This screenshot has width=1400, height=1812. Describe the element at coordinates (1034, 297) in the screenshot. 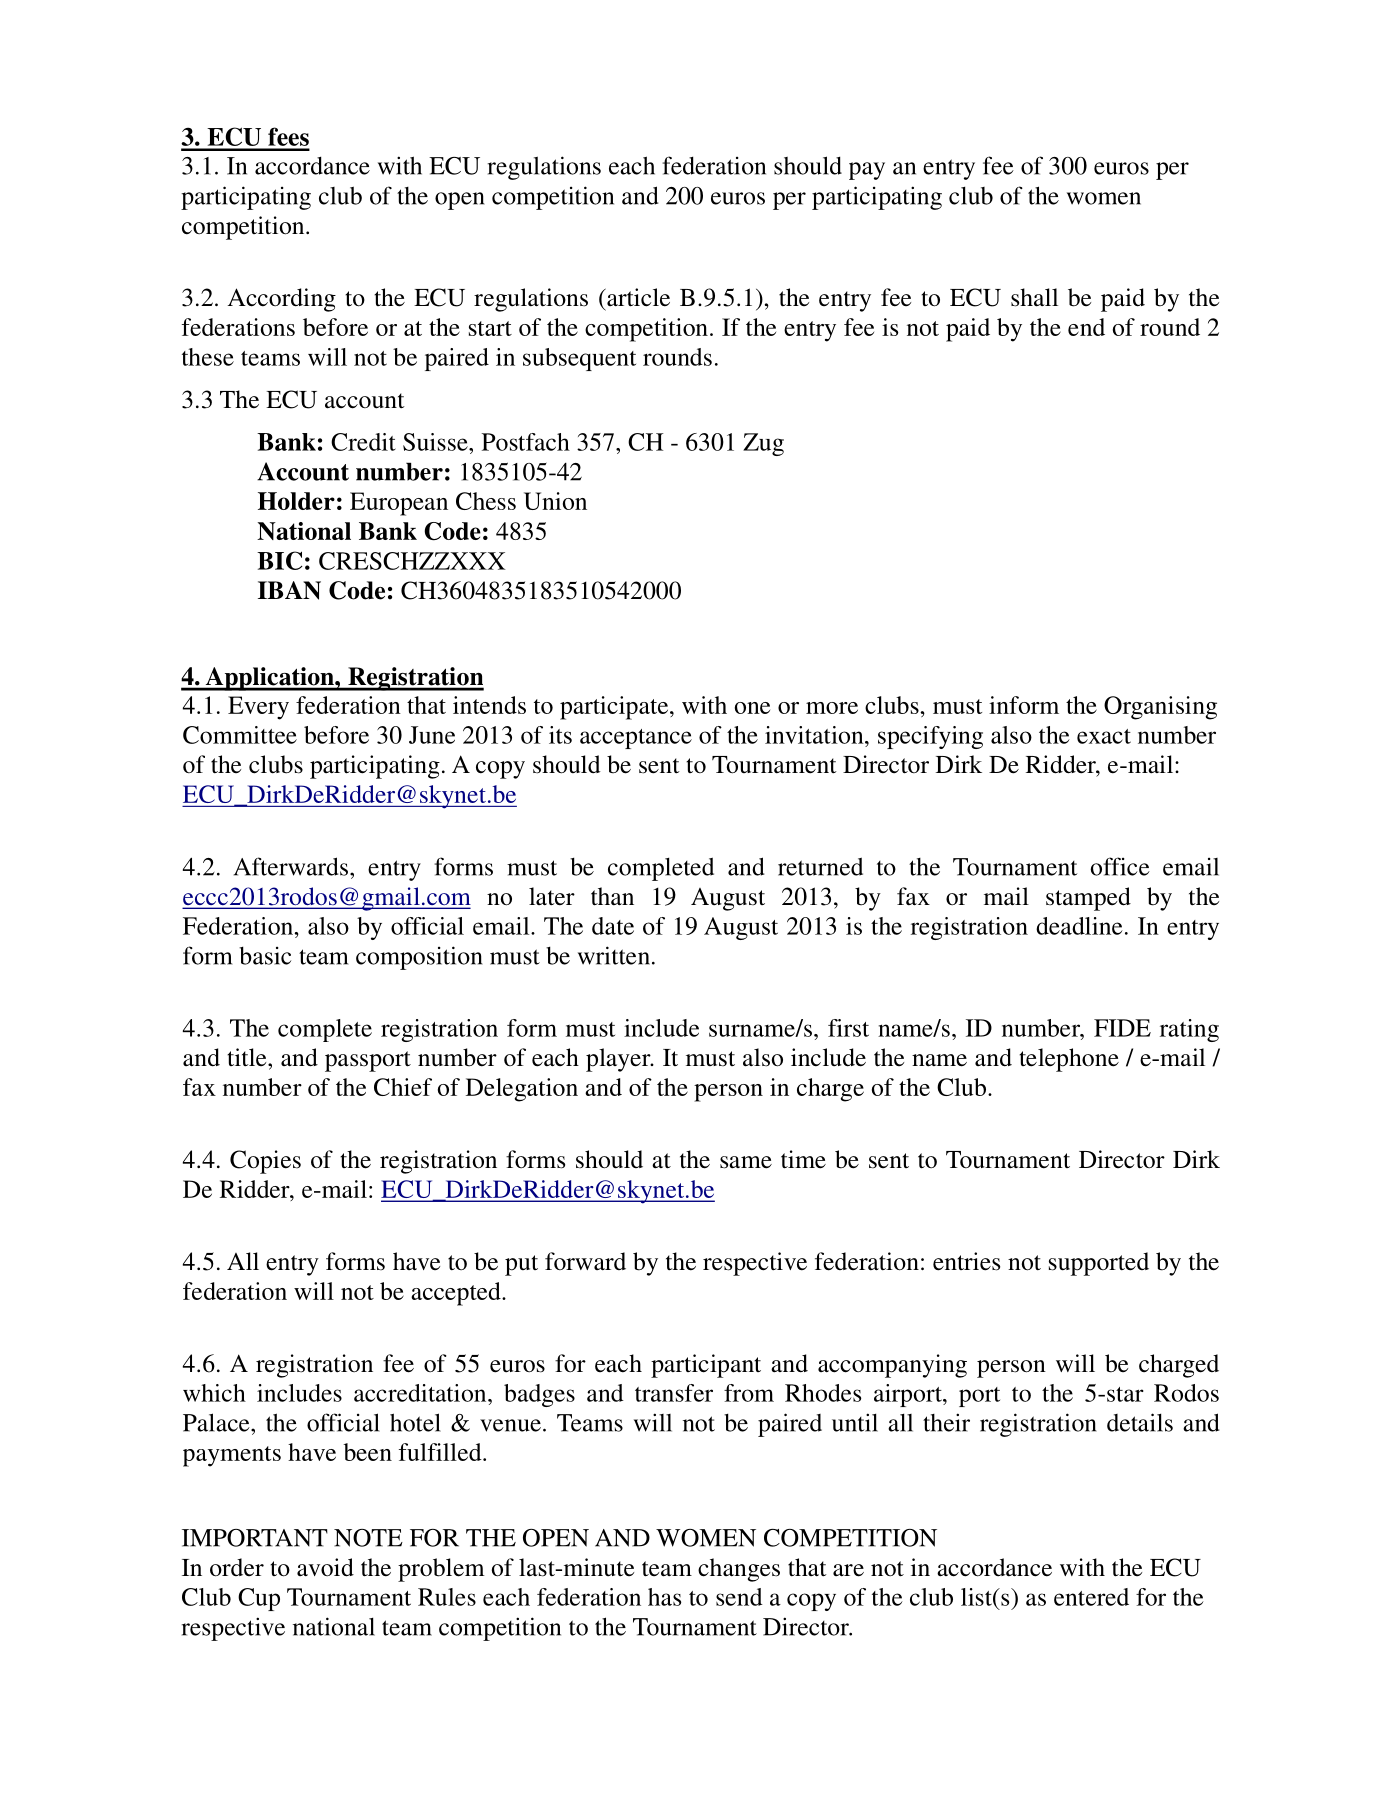

I see `shall` at that location.
